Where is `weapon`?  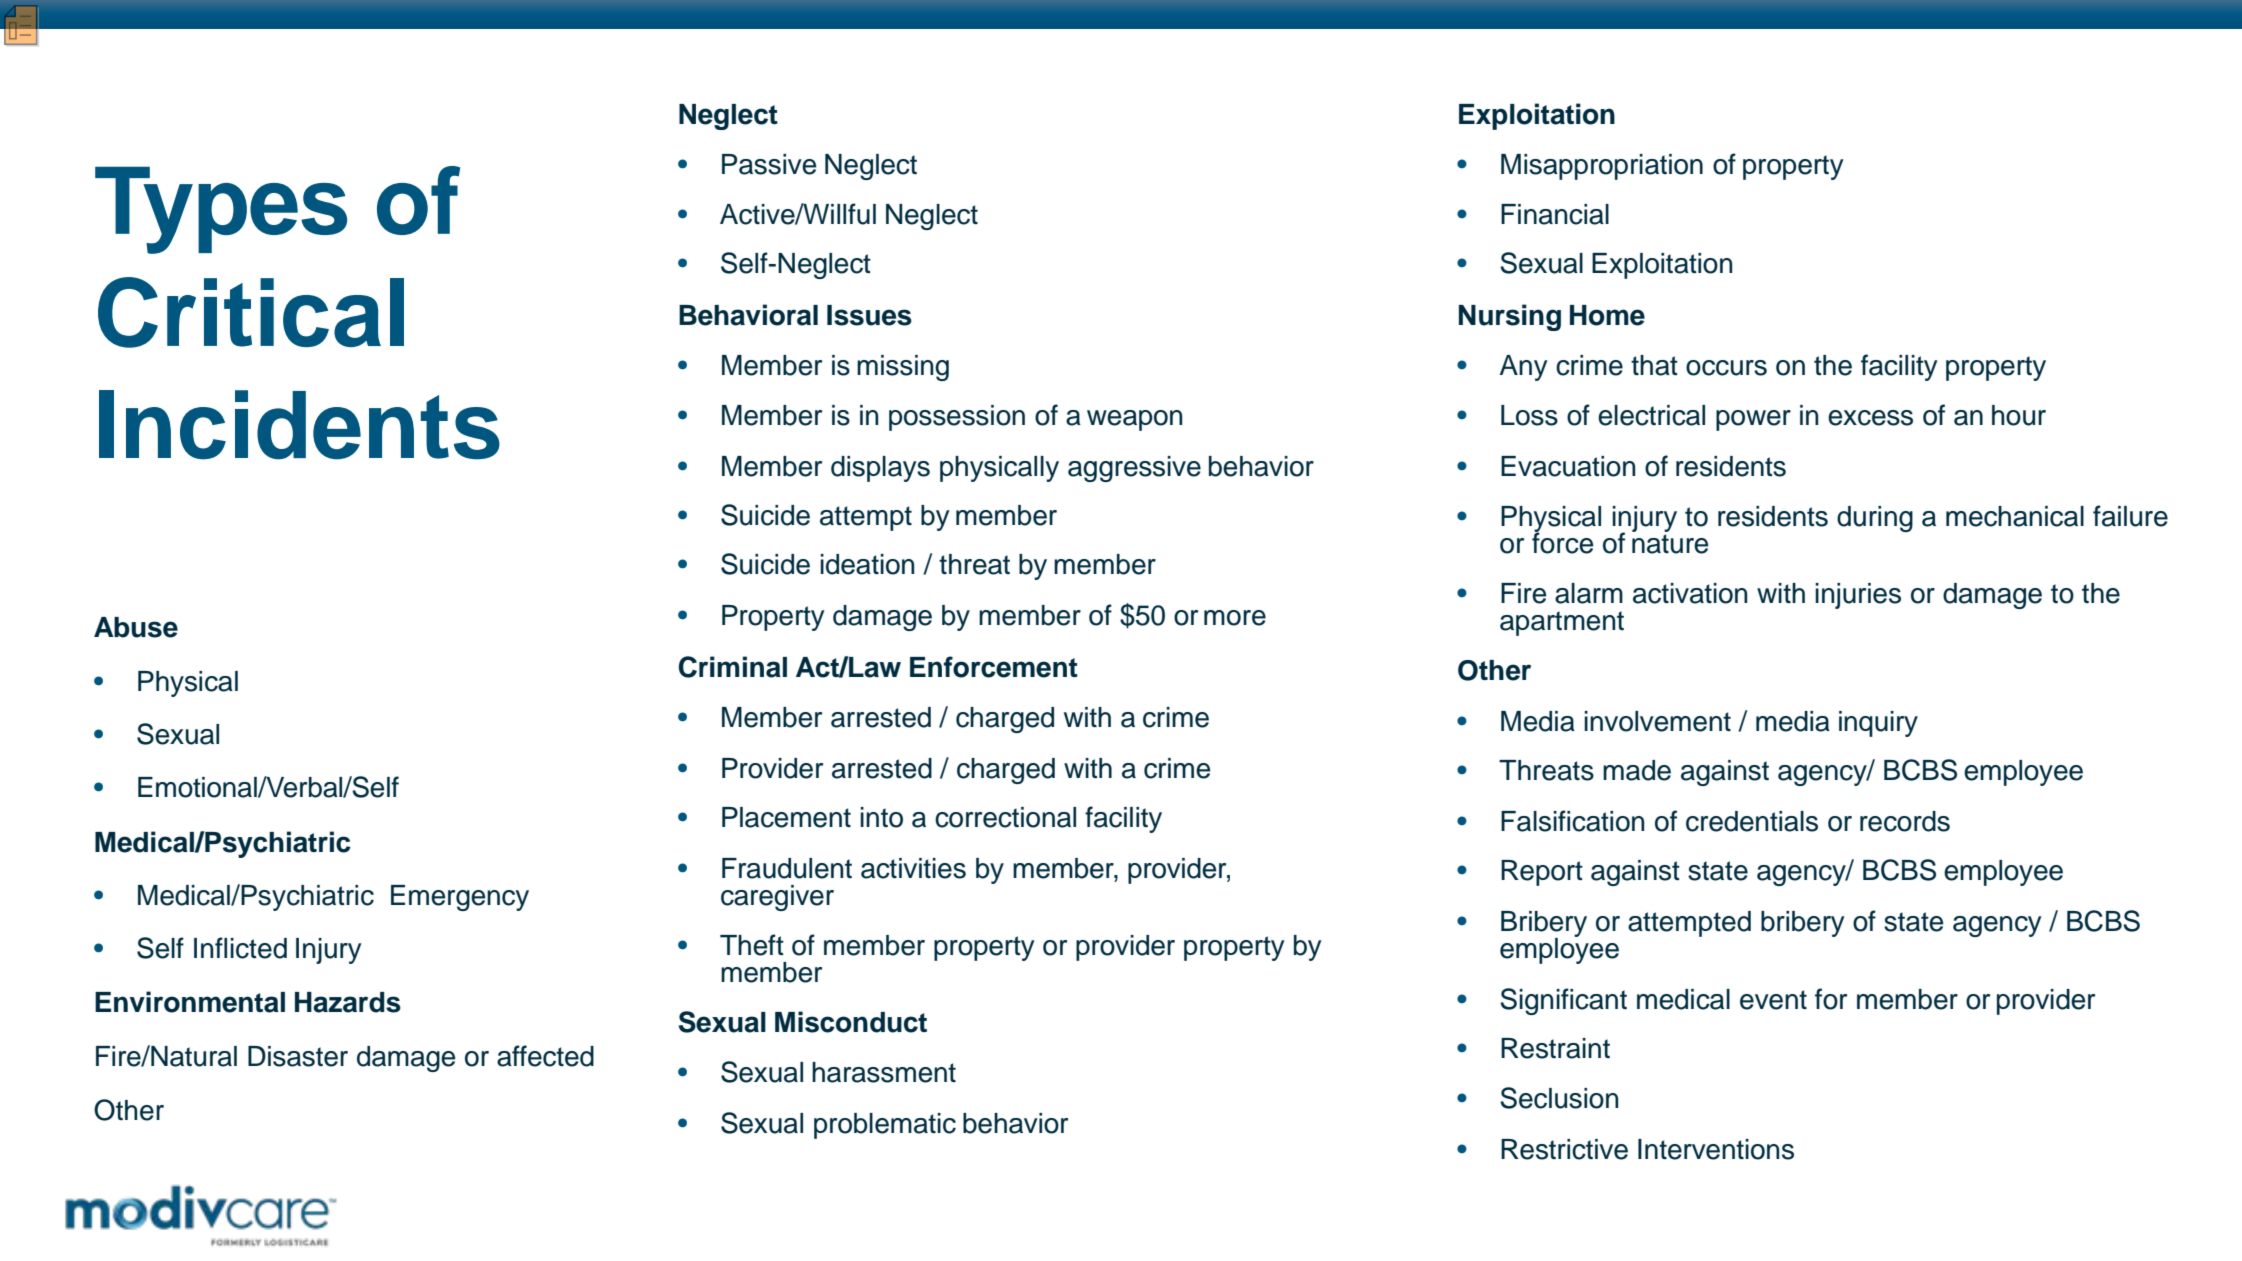
weapon is located at coordinates (1134, 420).
